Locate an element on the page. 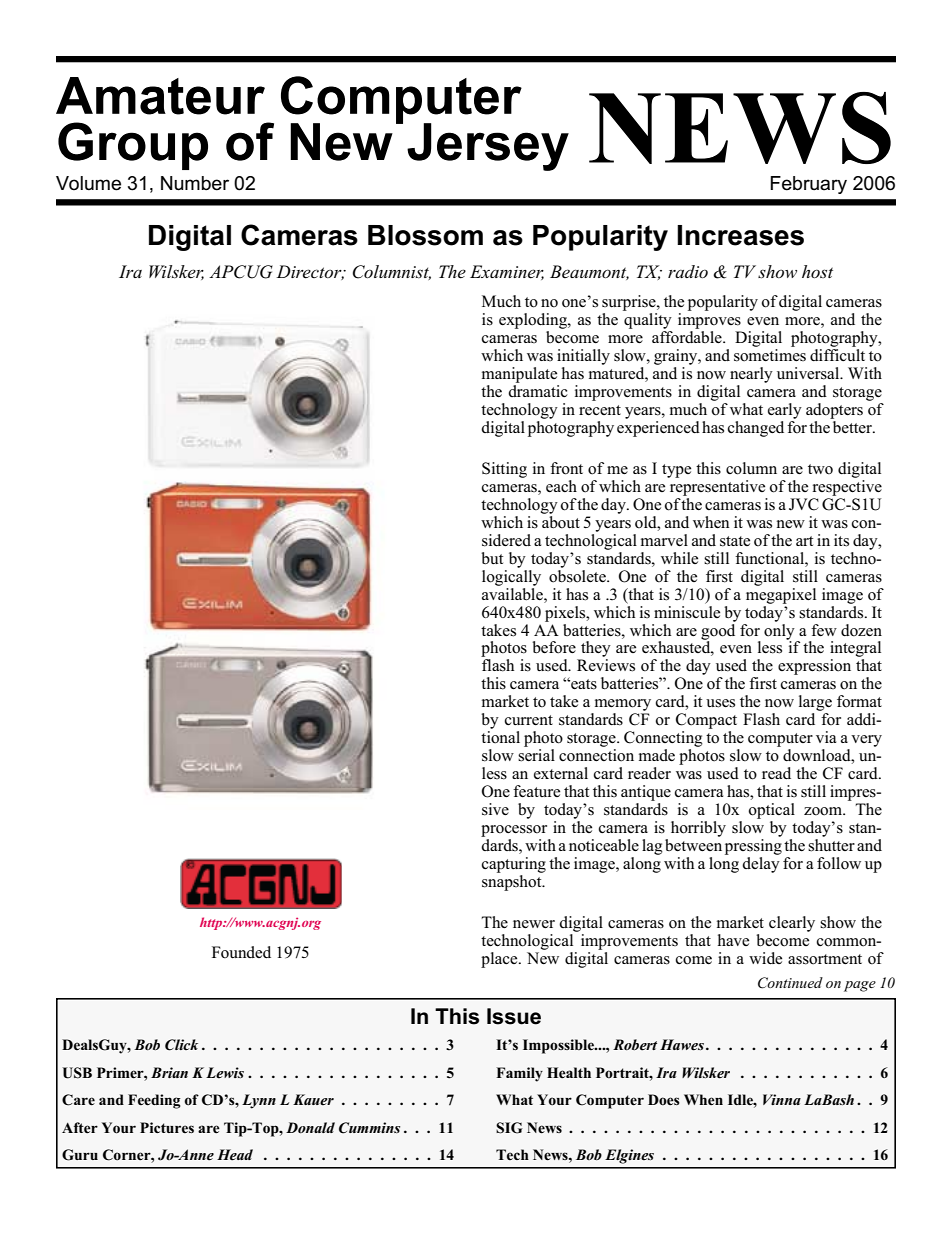 The image size is (952, 1233). SIG is located at coordinates (509, 1128).
